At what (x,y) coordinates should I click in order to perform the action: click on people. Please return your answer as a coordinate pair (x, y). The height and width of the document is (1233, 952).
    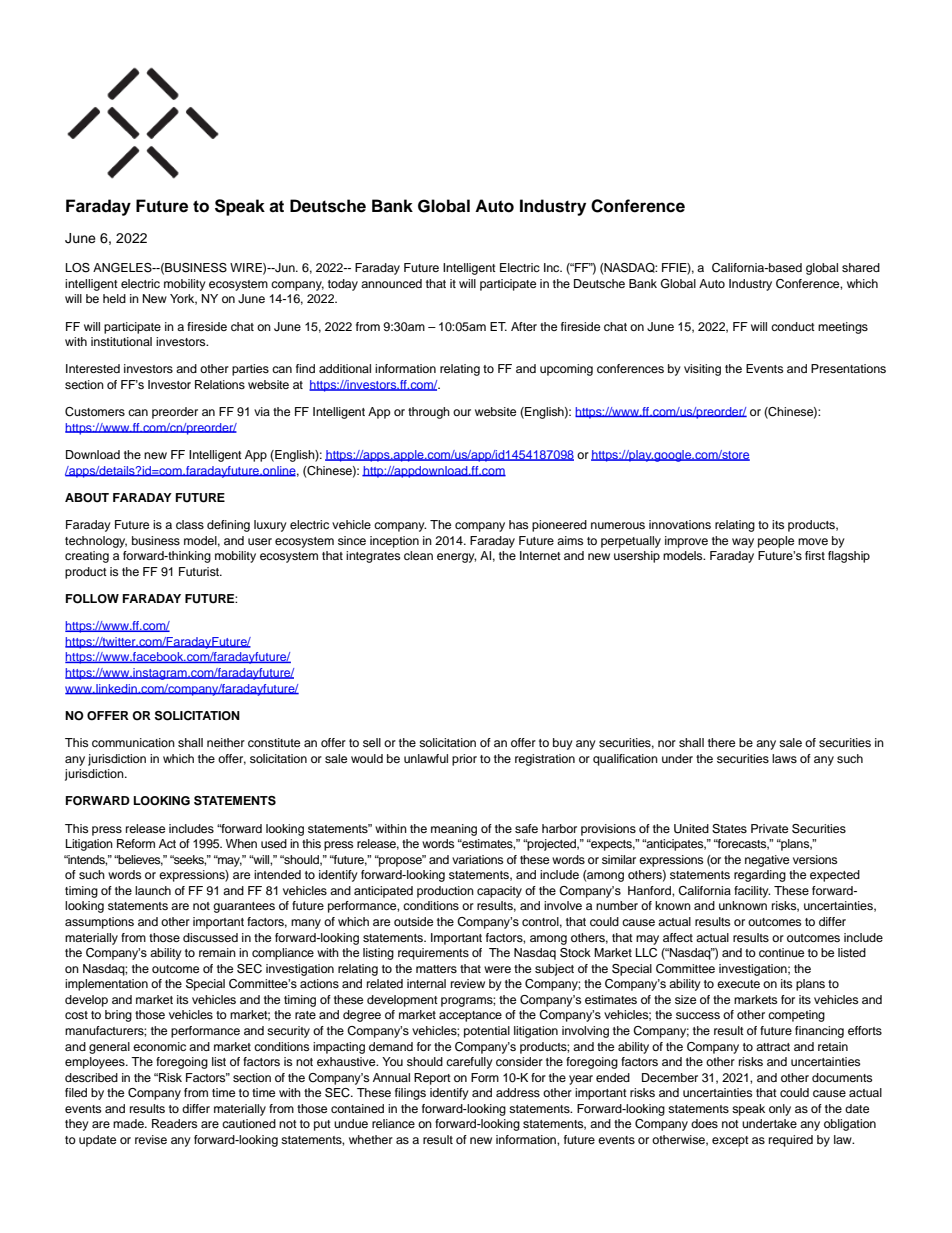
    Looking at the image, I should click on (776, 542).
